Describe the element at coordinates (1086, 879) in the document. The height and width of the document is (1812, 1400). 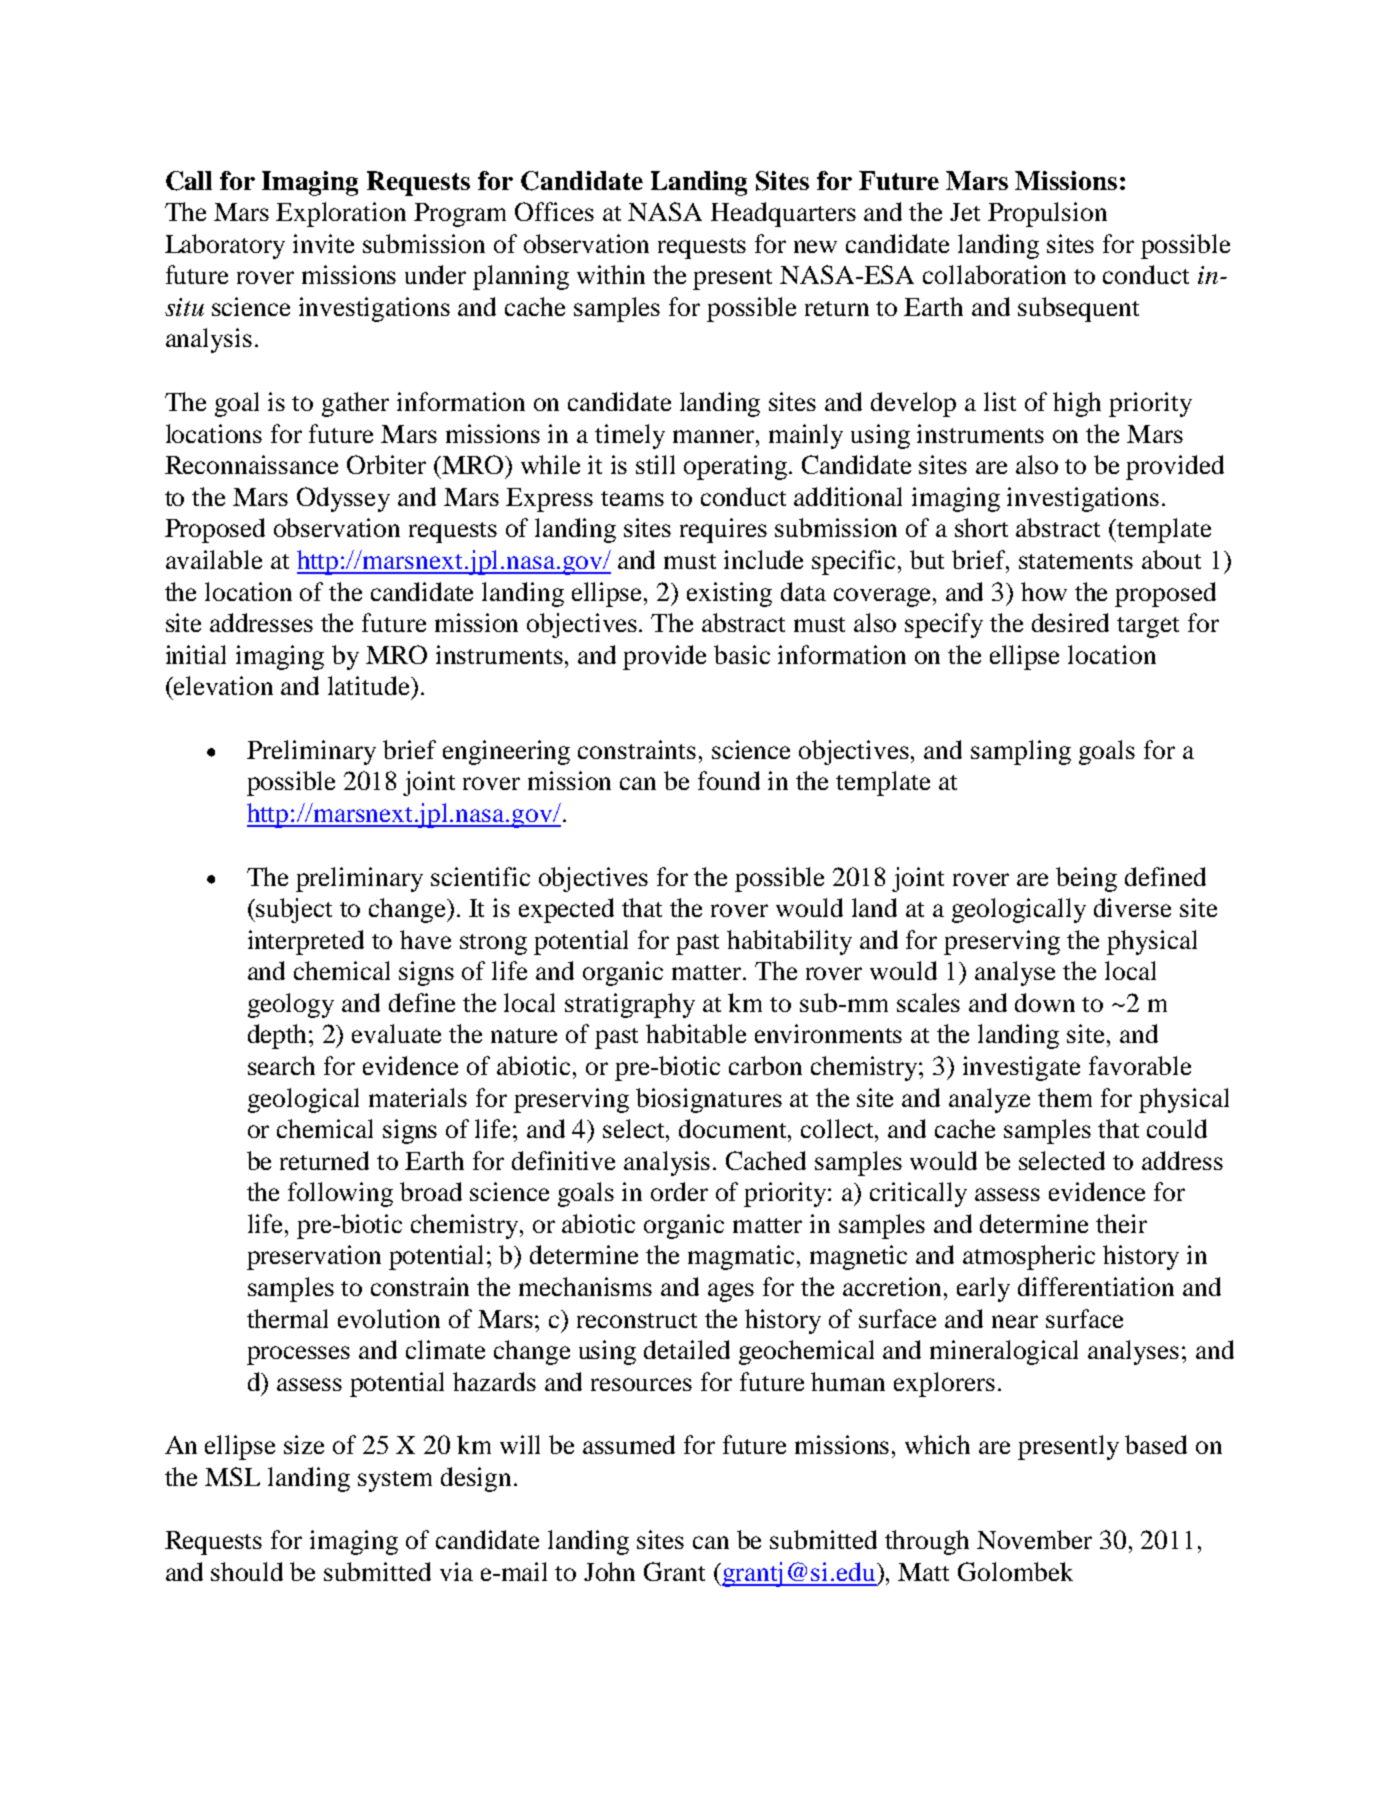
I see `being` at that location.
